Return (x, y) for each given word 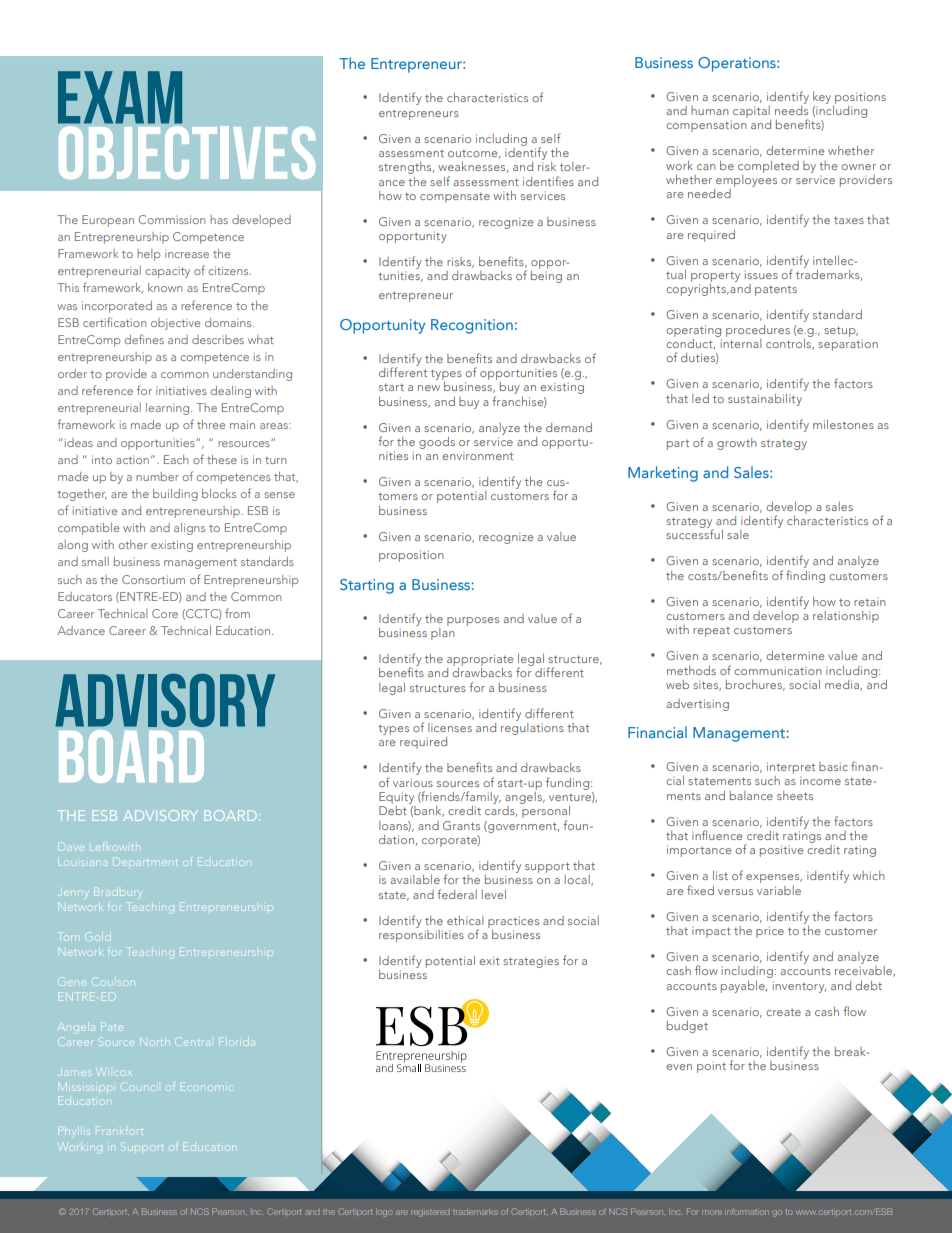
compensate (455, 198)
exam (120, 97)
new (429, 388)
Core (165, 613)
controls (789, 343)
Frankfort (119, 1130)
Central (195, 1041)
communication (778, 670)
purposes (473, 621)
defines (144, 339)
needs (791, 109)
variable (779, 890)
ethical (465, 920)
